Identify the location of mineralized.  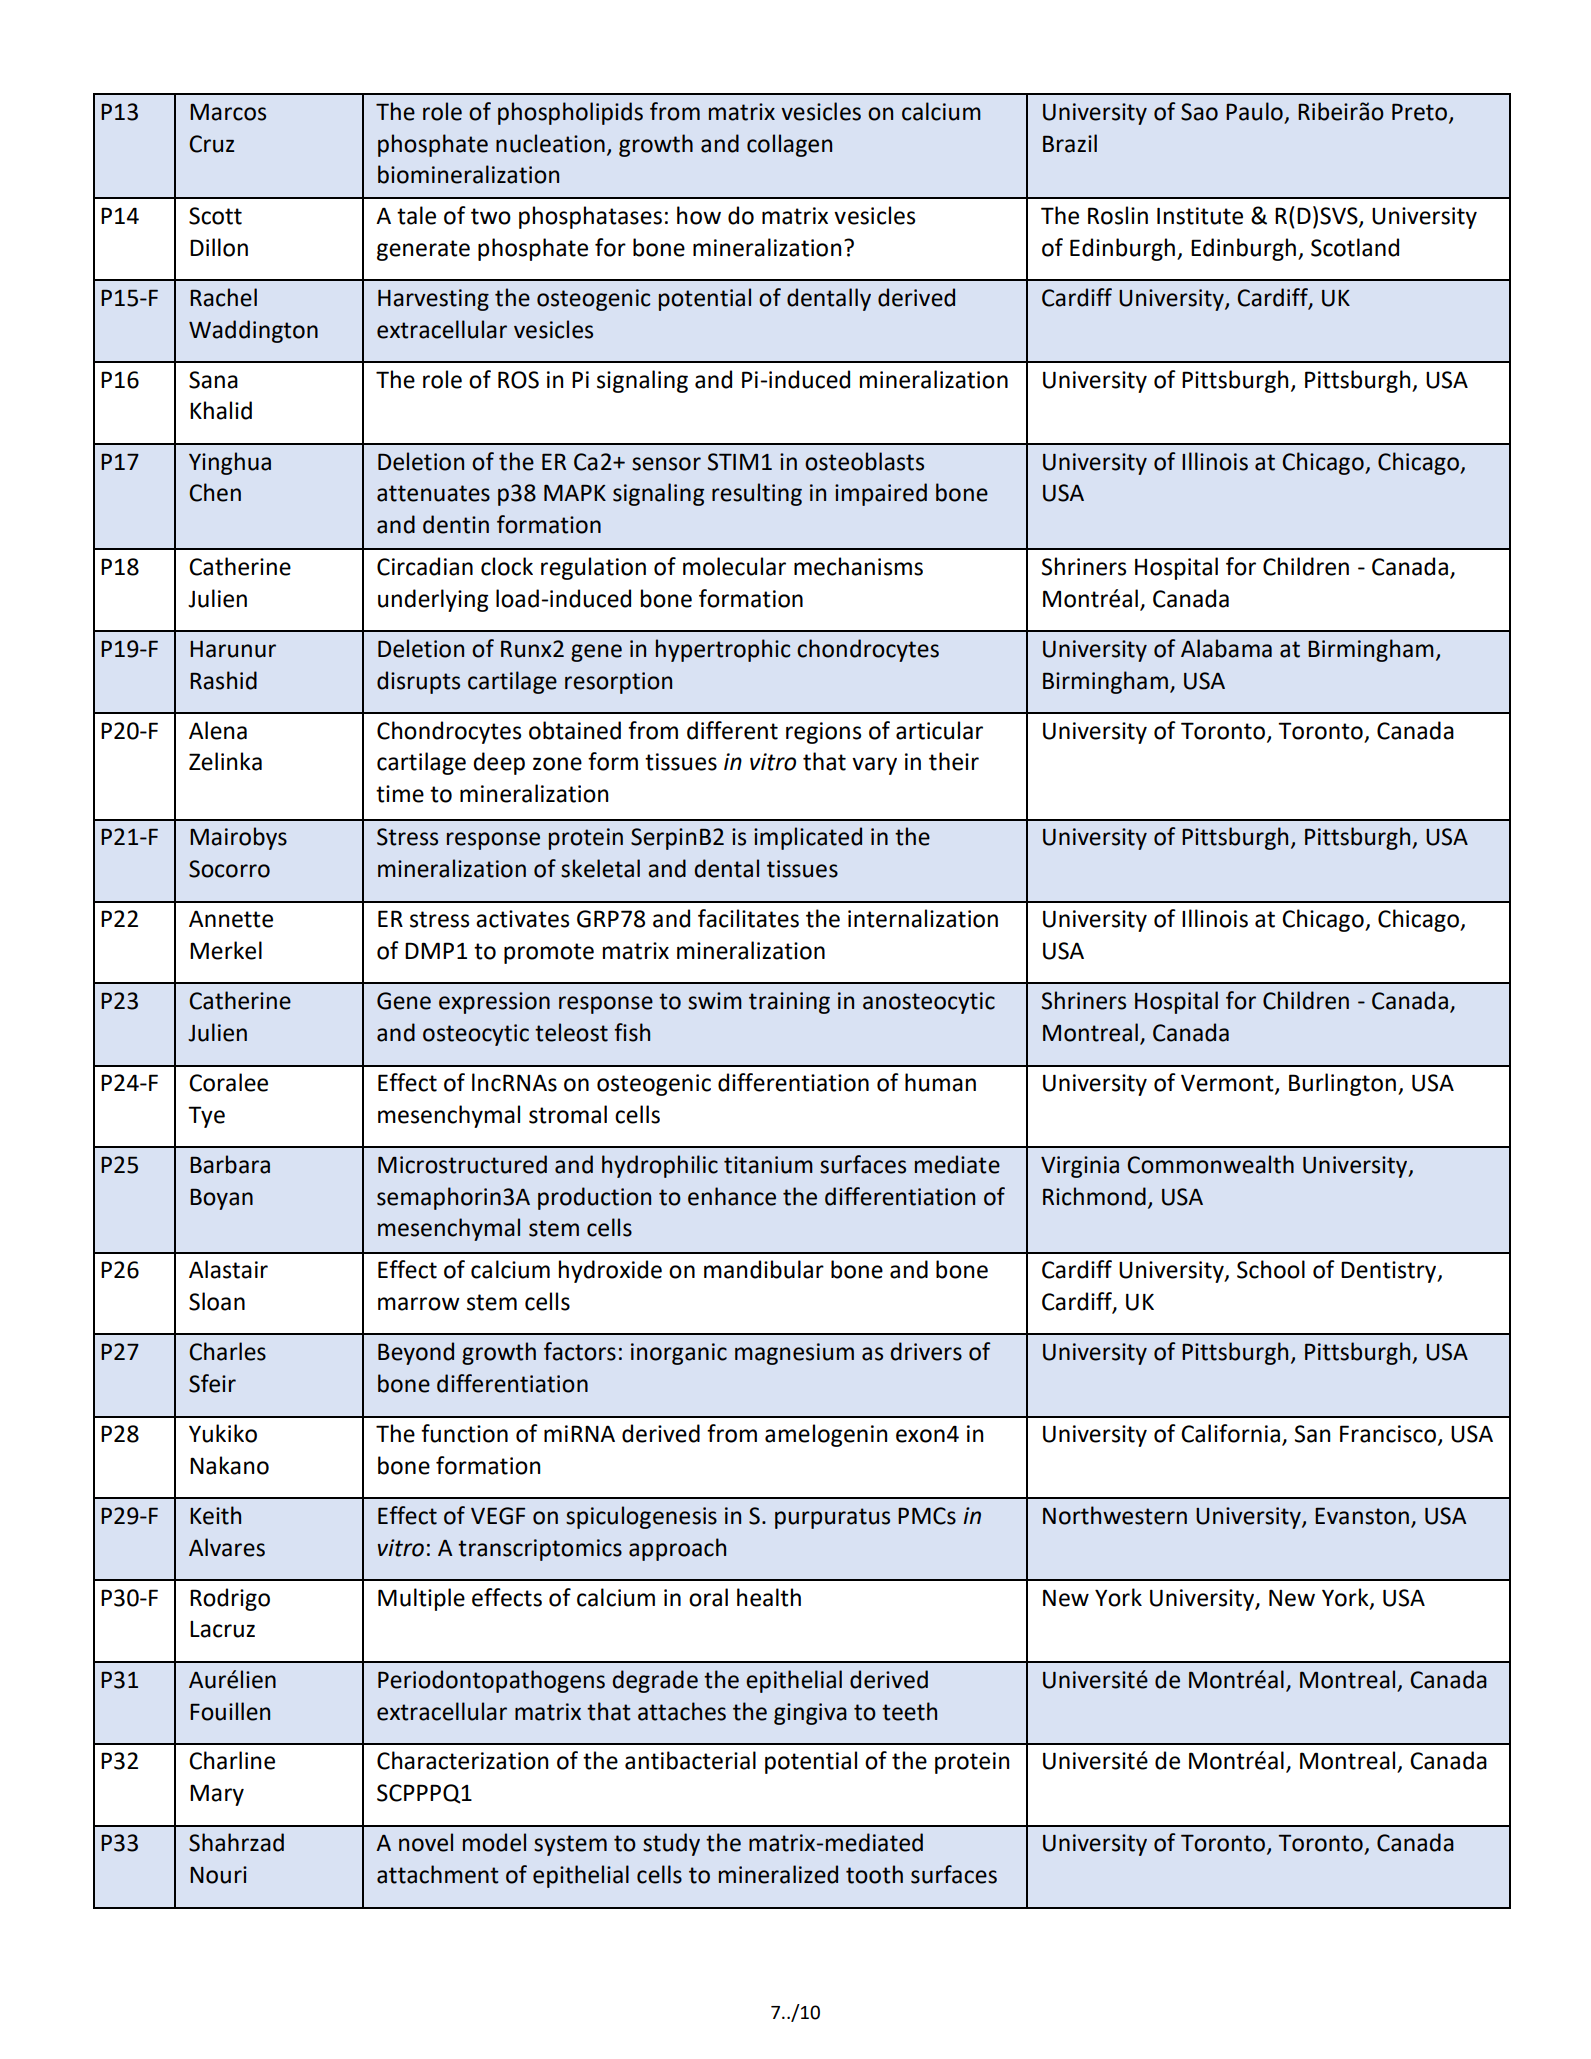
(778, 1874).
